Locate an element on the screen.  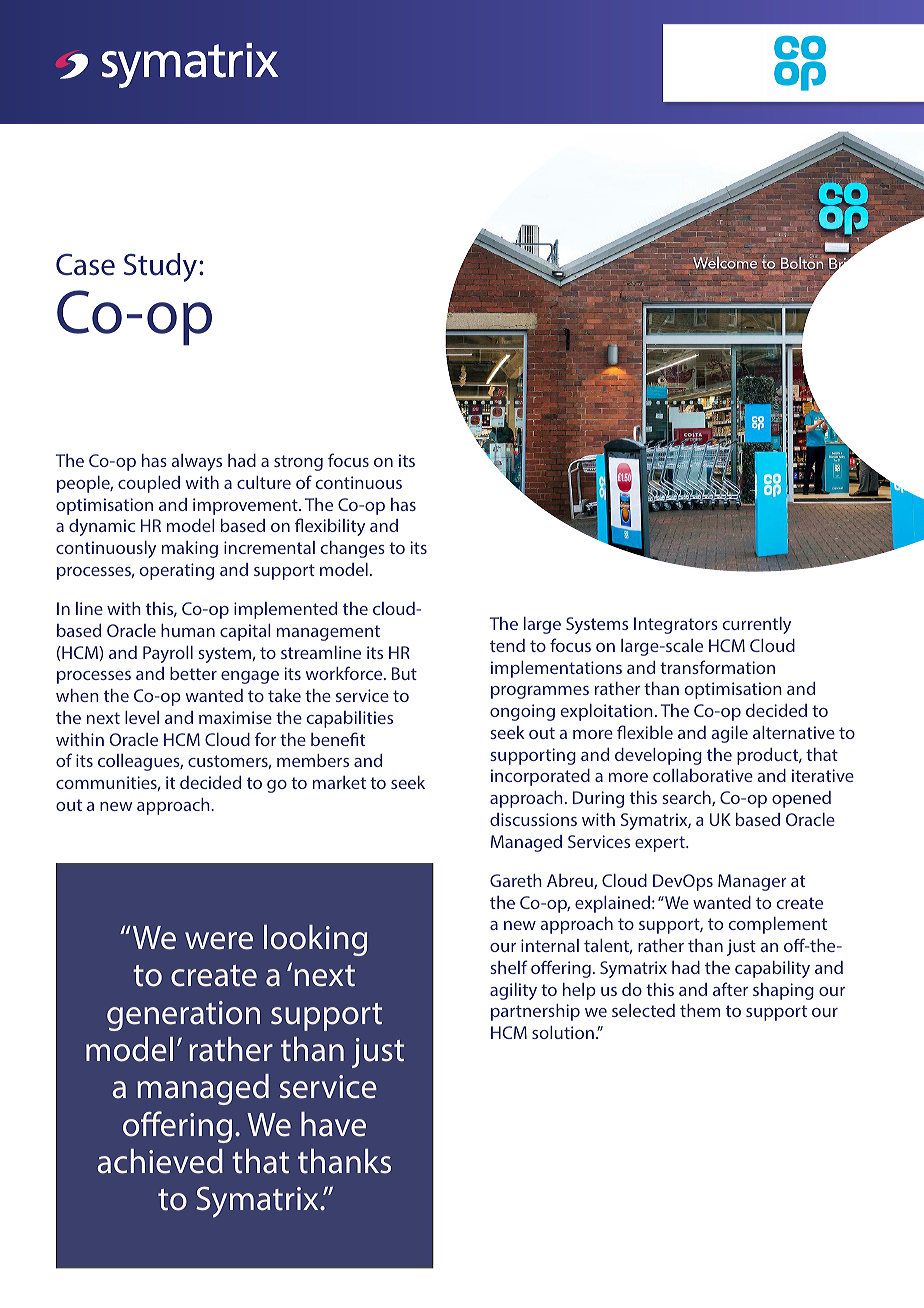
operating is located at coordinates (176, 571).
